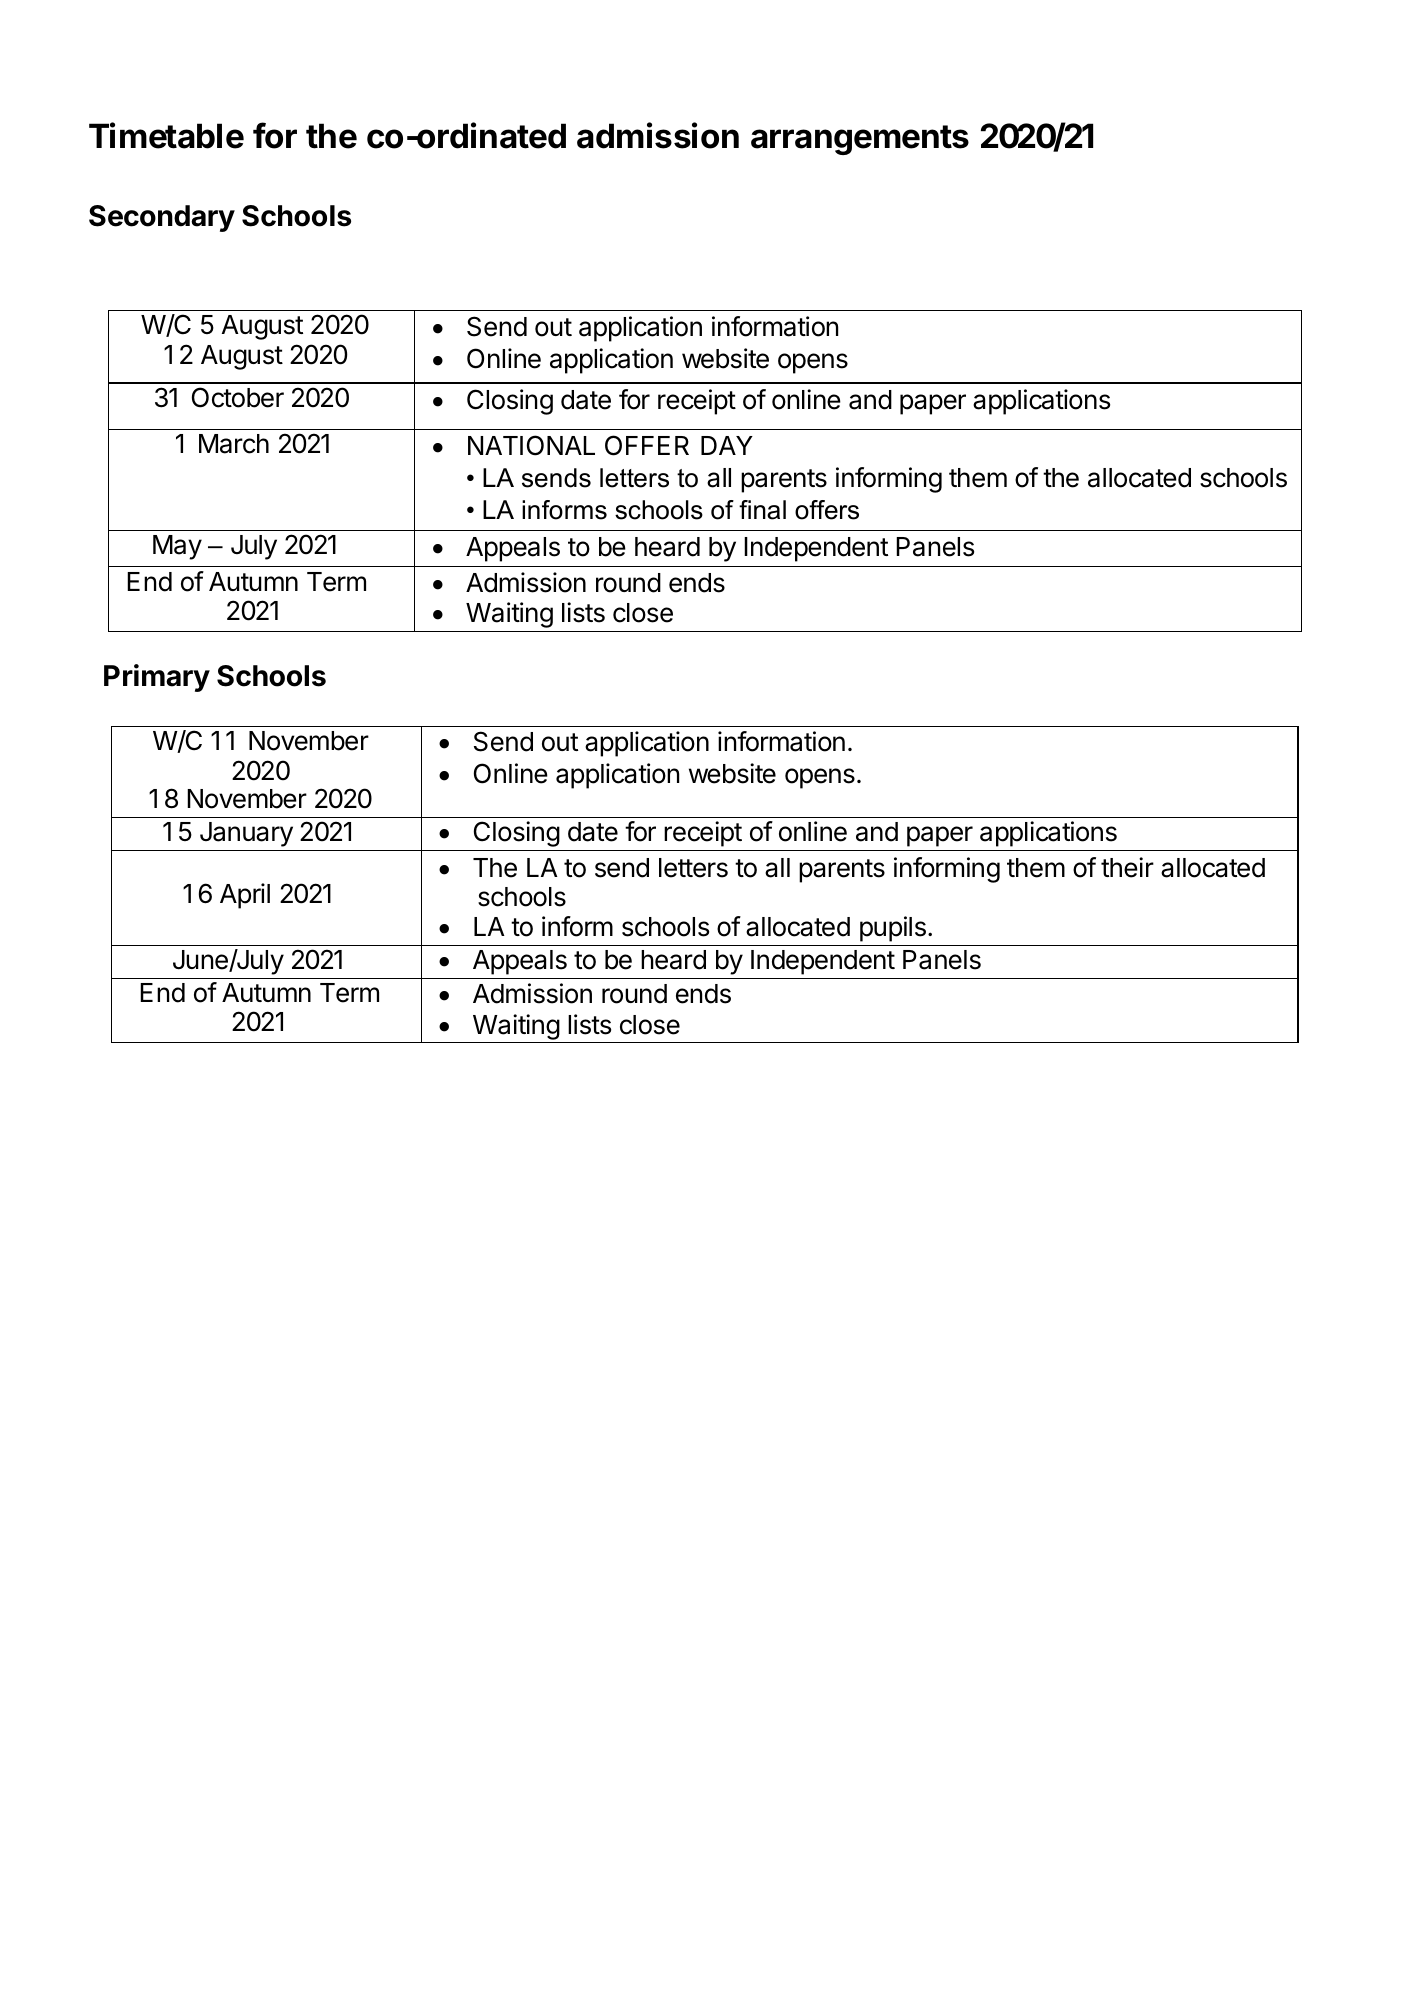 Image resolution: width=1420 pixels, height=2005 pixels. I want to click on April, so click(245, 896).
